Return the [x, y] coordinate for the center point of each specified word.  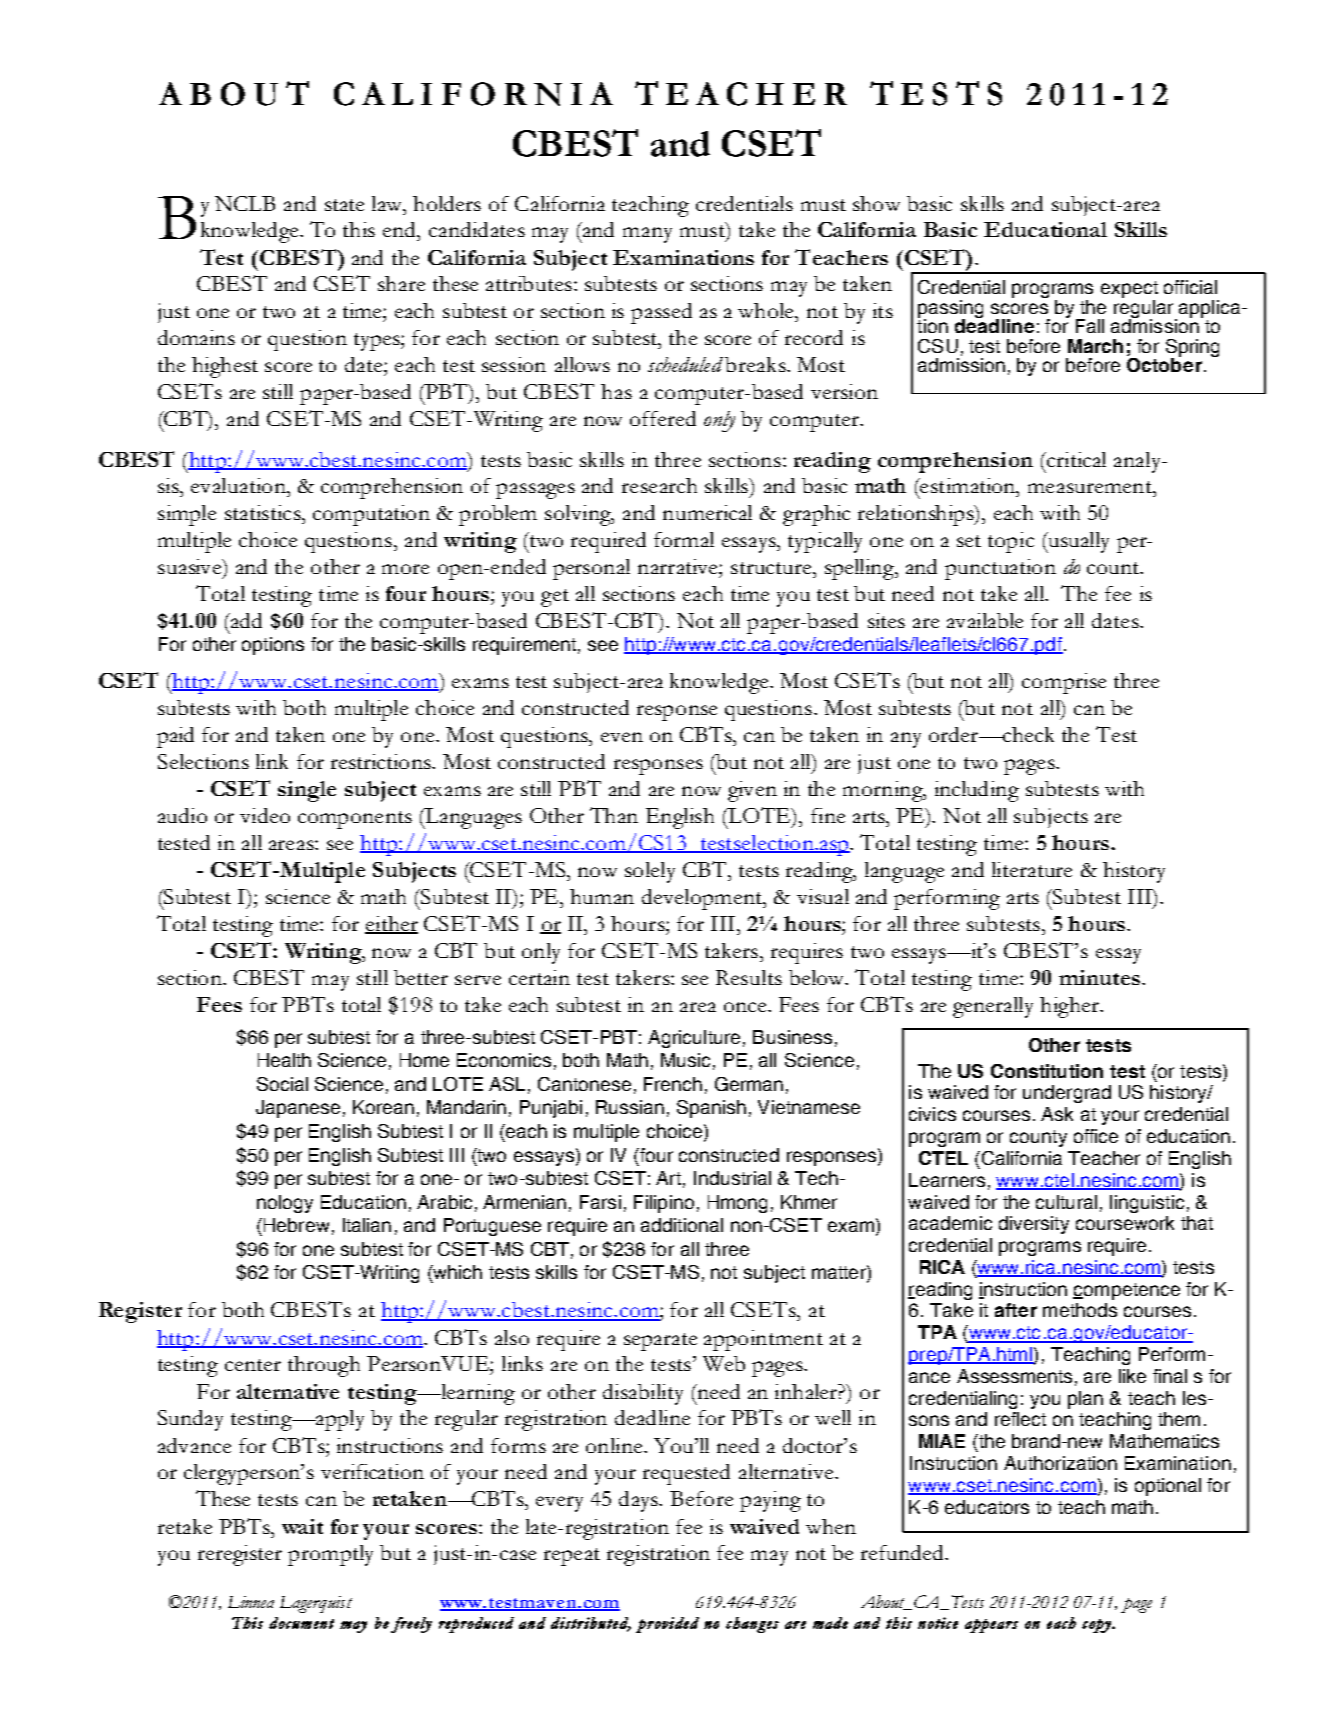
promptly [330, 1555]
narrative [679, 566]
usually [1077, 542]
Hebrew [295, 1225]
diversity [1034, 1225]
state [344, 205]
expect [1129, 289]
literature [1032, 869]
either [391, 924]
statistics [264, 512]
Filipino [664, 1204]
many [647, 235]
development [703, 899]
